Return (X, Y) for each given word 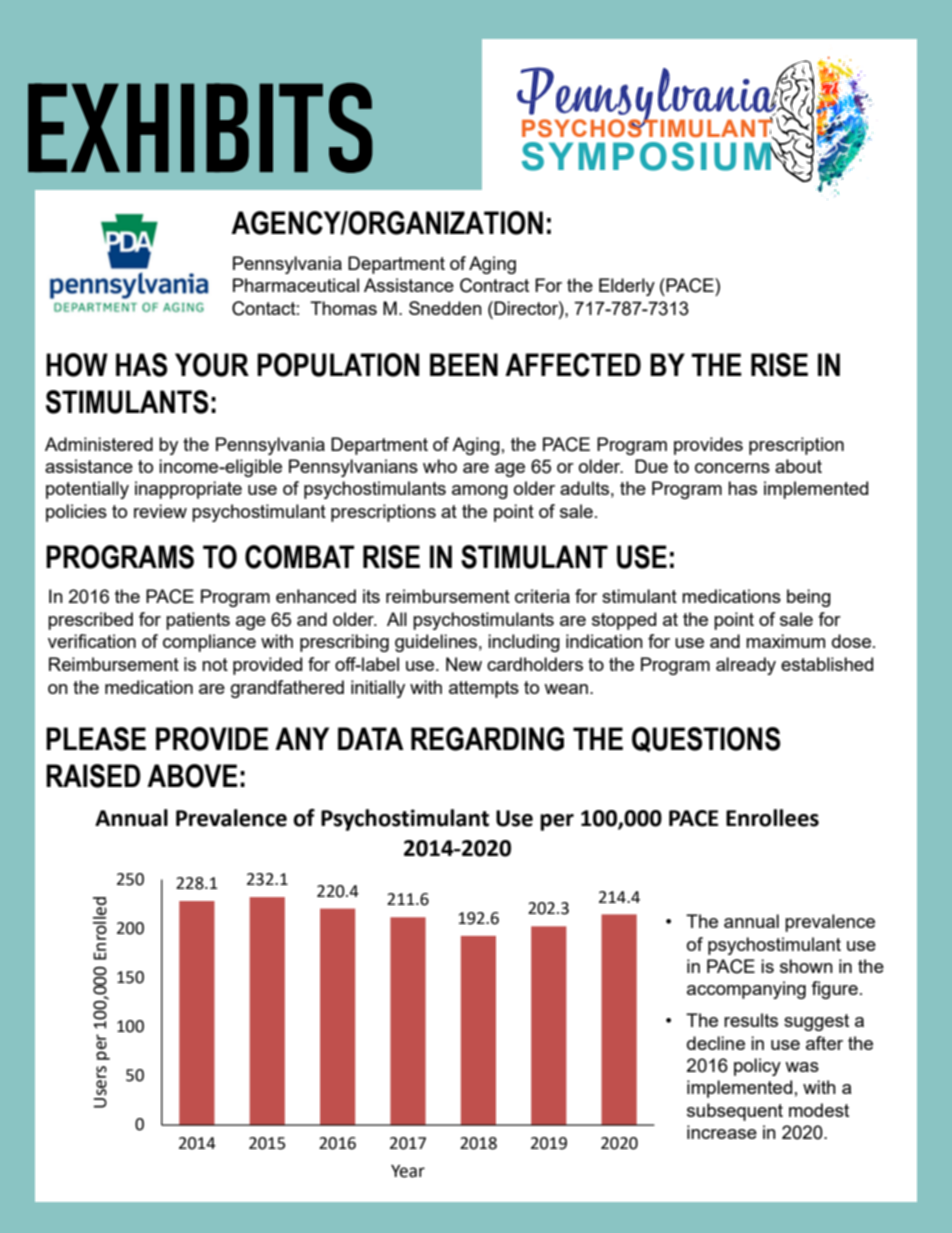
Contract (494, 285)
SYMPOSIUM (647, 156)
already (746, 666)
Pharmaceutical (296, 285)
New (464, 664)
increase (722, 1132)
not (215, 664)
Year (408, 1171)
